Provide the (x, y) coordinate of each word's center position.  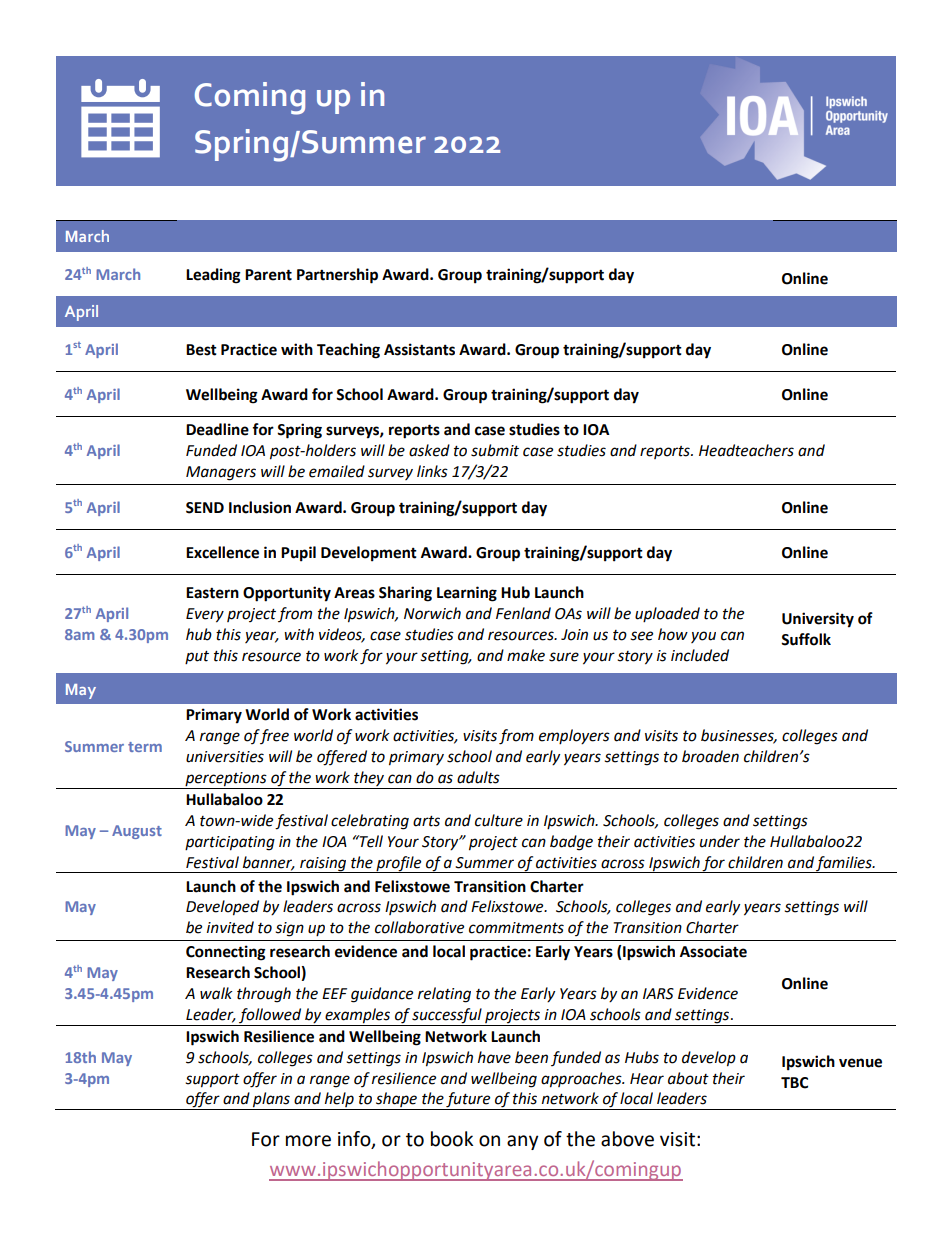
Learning (467, 594)
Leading (213, 276)
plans (271, 1101)
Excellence (222, 552)
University (818, 620)
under (720, 841)
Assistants (419, 349)
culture (499, 820)
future (469, 1101)
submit (495, 450)
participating (230, 843)
